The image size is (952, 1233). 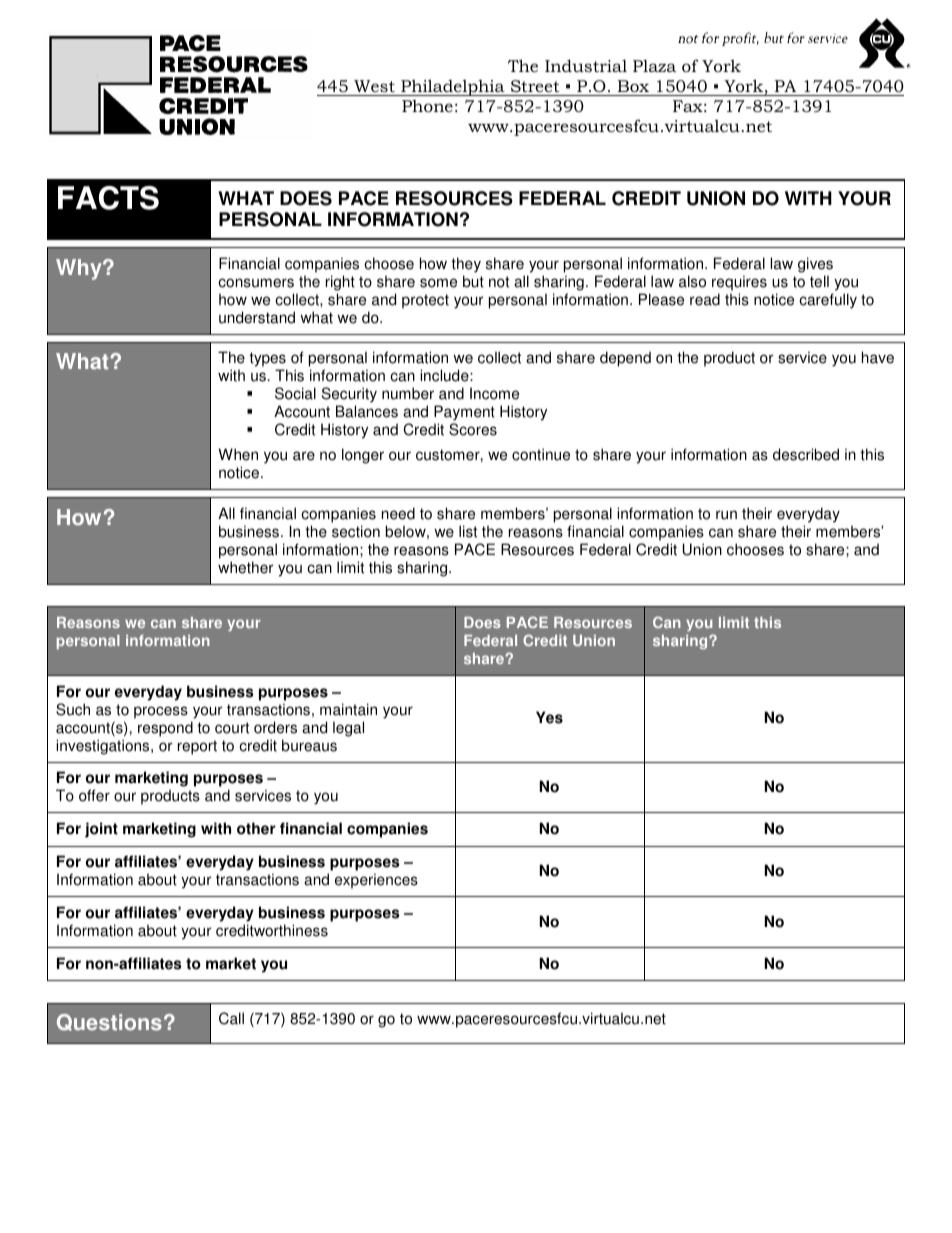 What do you see at coordinates (654, 65) in the image?
I see `Plaza` at bounding box center [654, 65].
